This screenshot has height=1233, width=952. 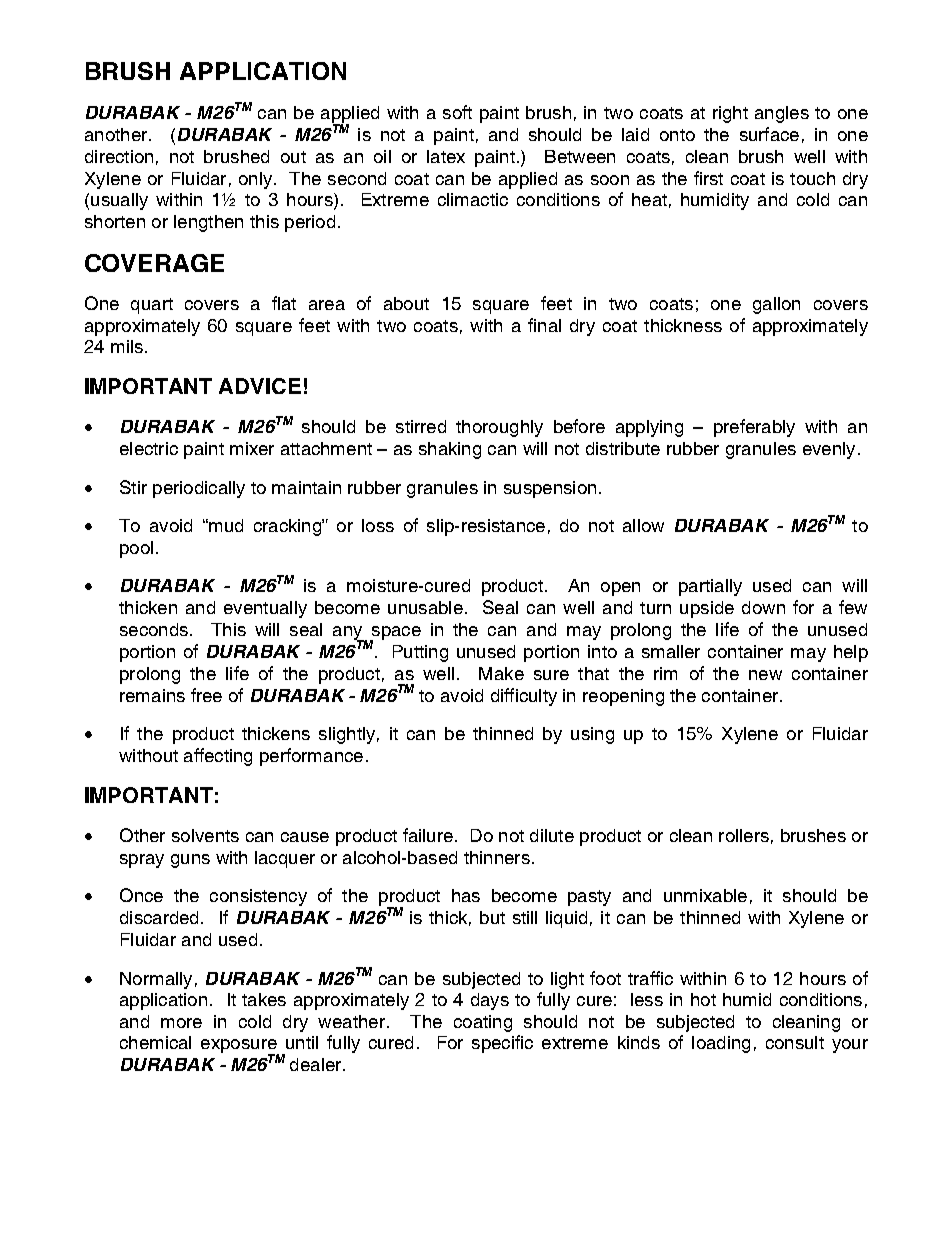 I want to click on more, so click(x=181, y=1023).
